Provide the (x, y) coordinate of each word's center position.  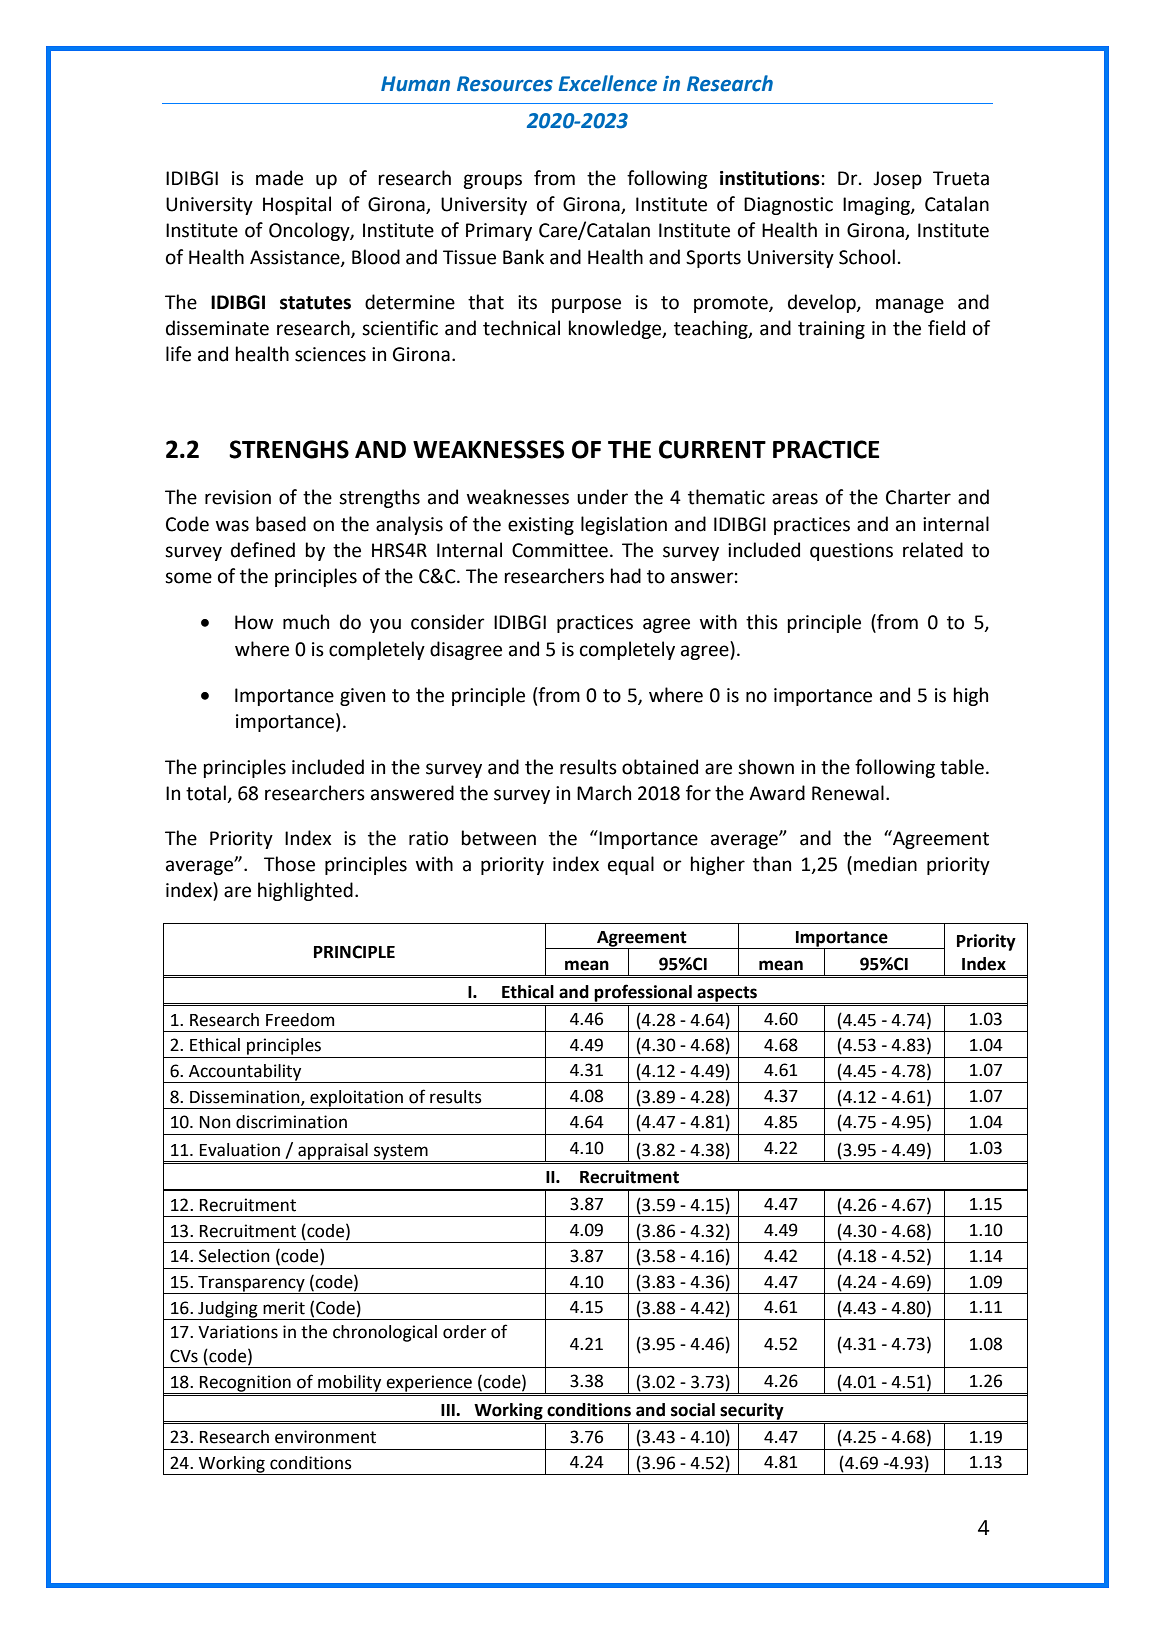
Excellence (608, 83)
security (752, 1411)
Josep (897, 180)
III (449, 1410)
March (604, 793)
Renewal (848, 793)
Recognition (245, 1384)
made (279, 178)
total (207, 794)
